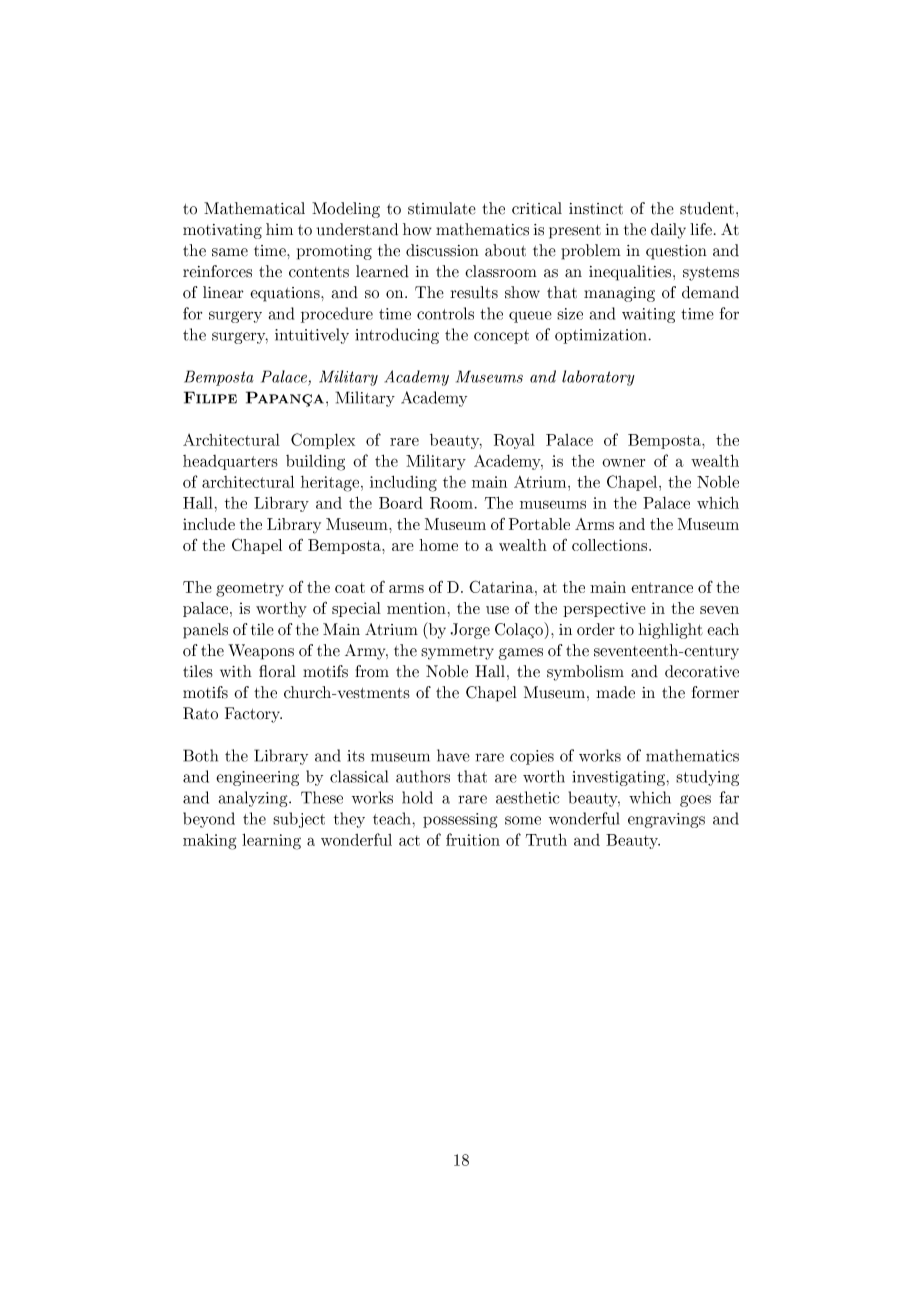 This image has height=1308, width=924. Describe the element at coordinates (271, 841) in the image. I see `learning` at that location.
